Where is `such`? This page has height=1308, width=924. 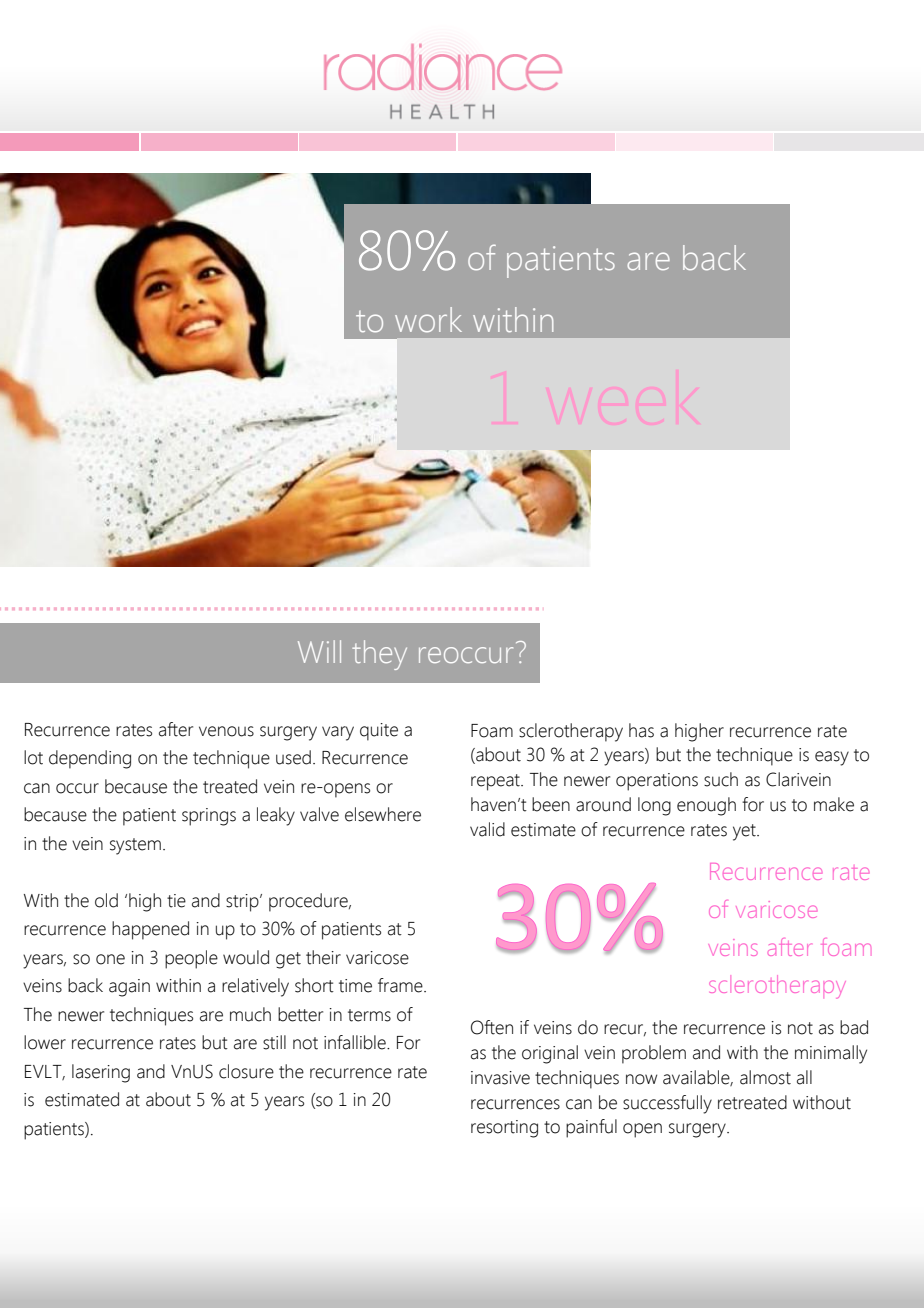
such is located at coordinates (721, 779).
